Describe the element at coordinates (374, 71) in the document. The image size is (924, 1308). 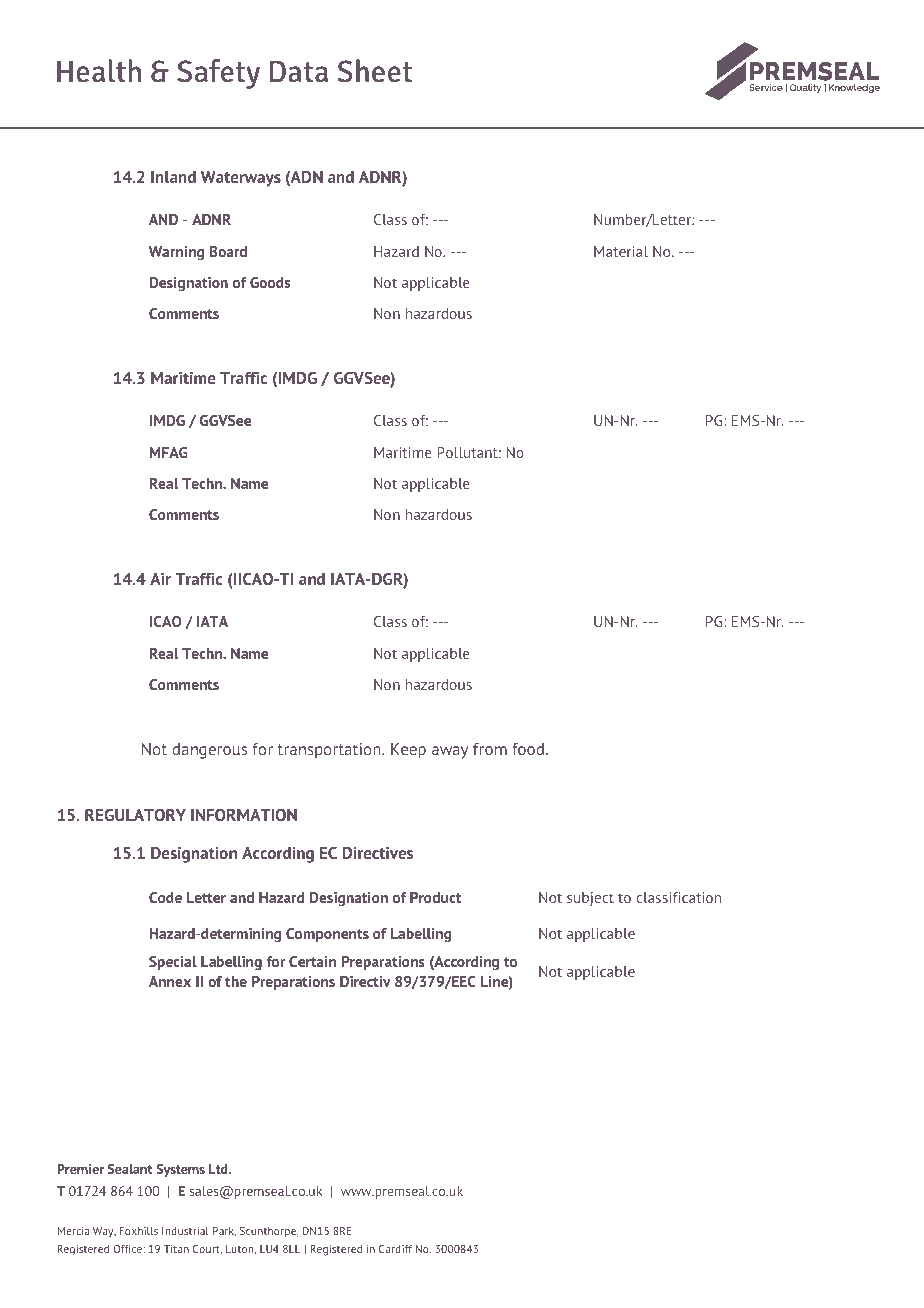
I see `Sheet` at that location.
